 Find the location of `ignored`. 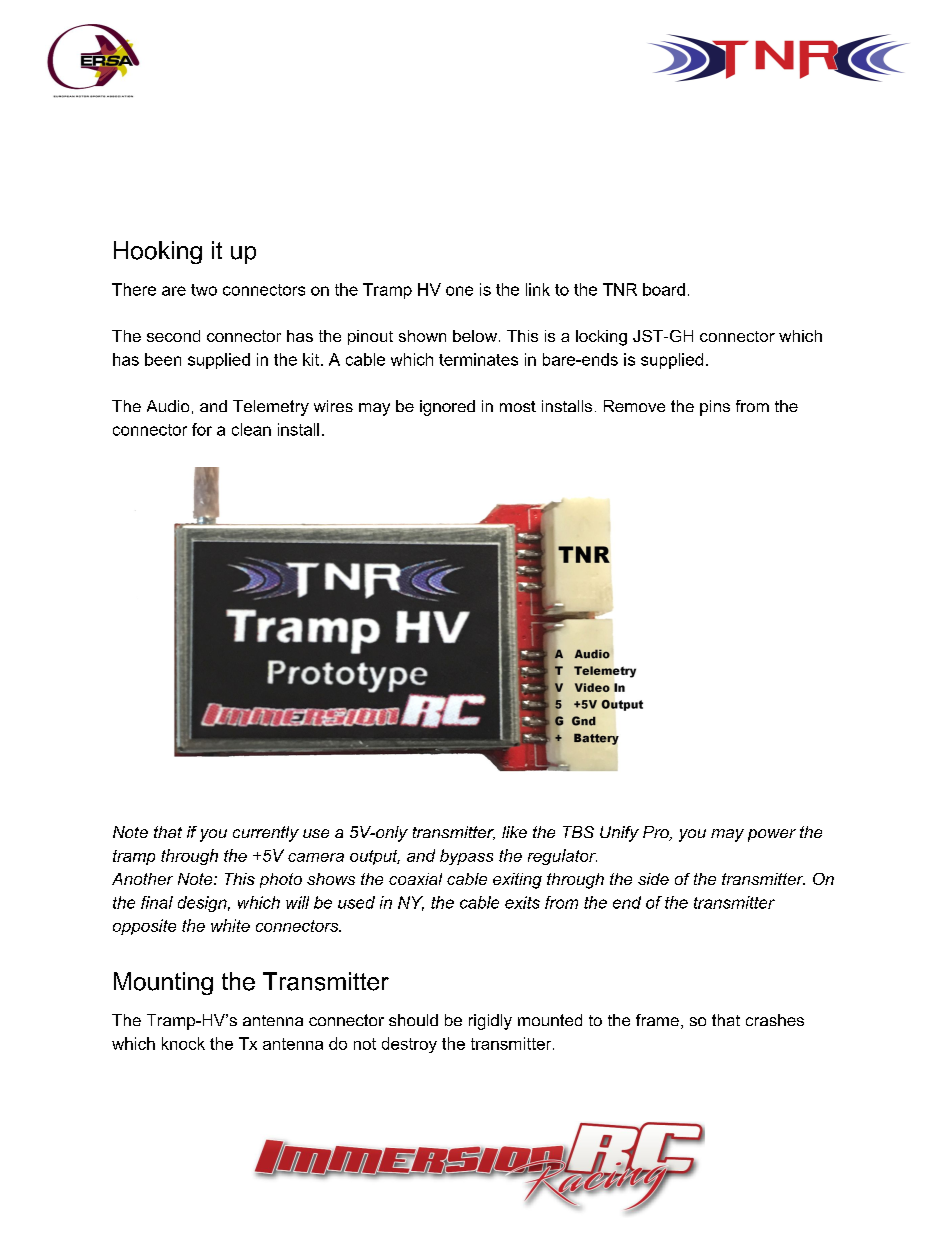

ignored is located at coordinates (447, 408).
